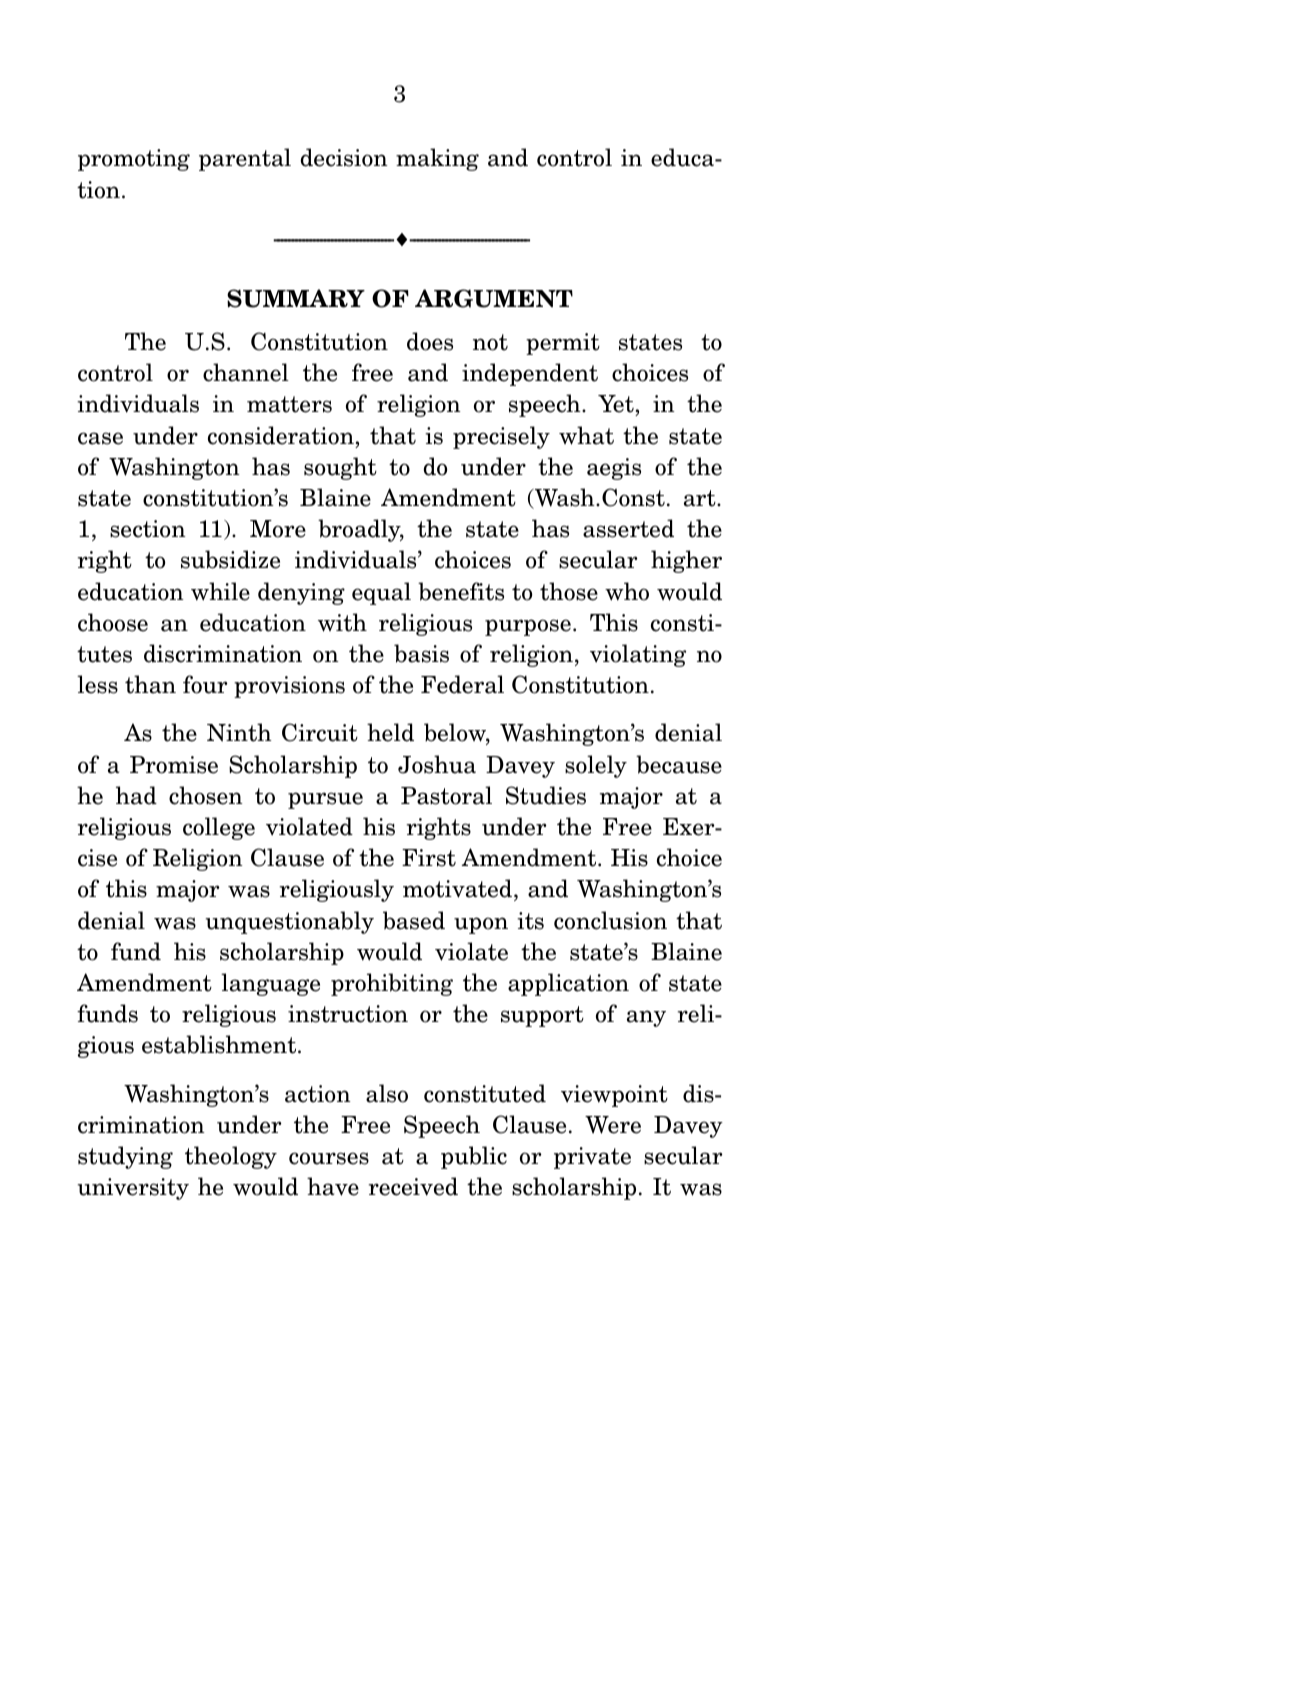 The width and height of the page is (1316, 1703). Describe the element at coordinates (125, 1157) in the page. I see `studying` at that location.
